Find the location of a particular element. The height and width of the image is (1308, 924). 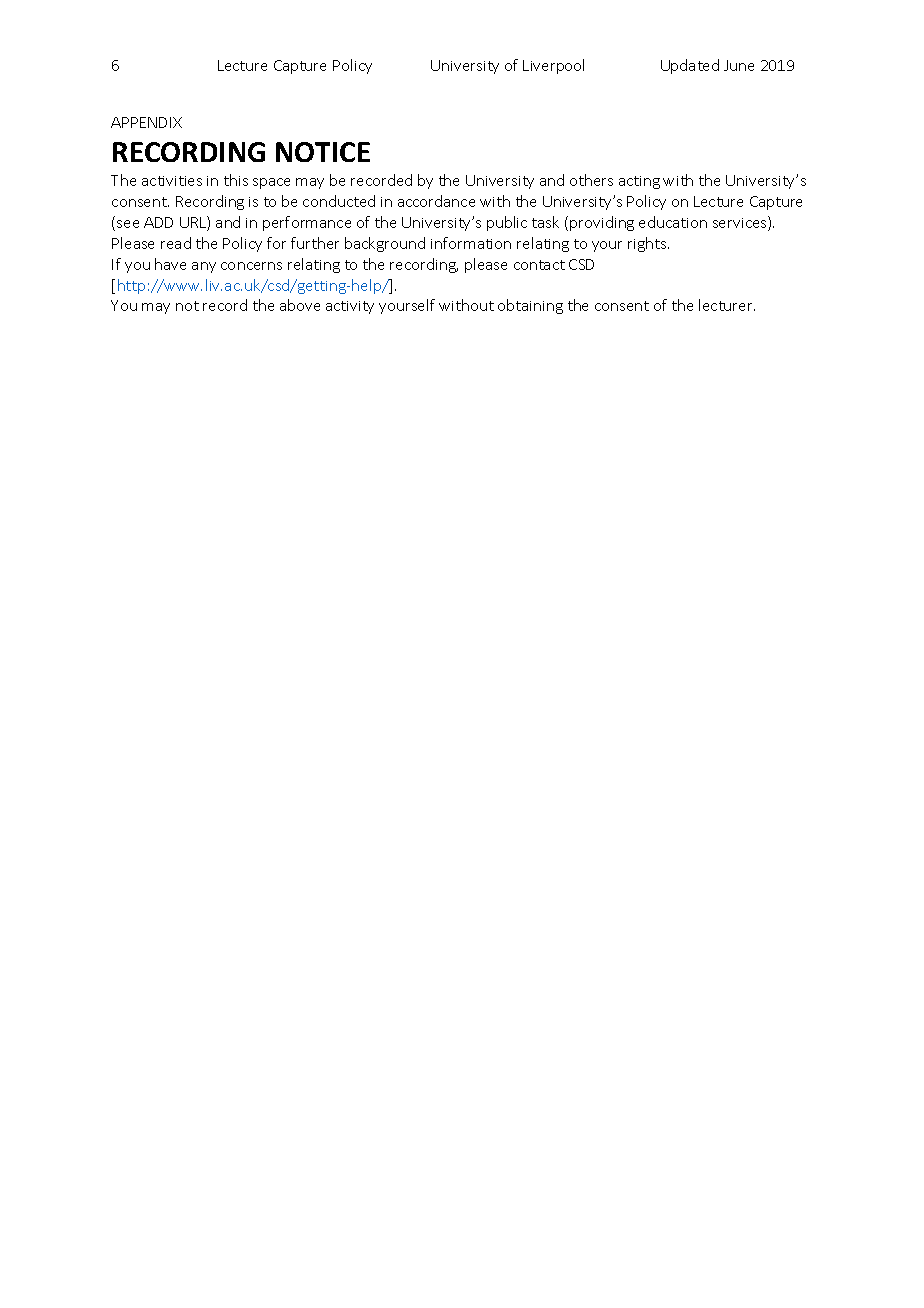

Liverpool is located at coordinates (553, 66).
